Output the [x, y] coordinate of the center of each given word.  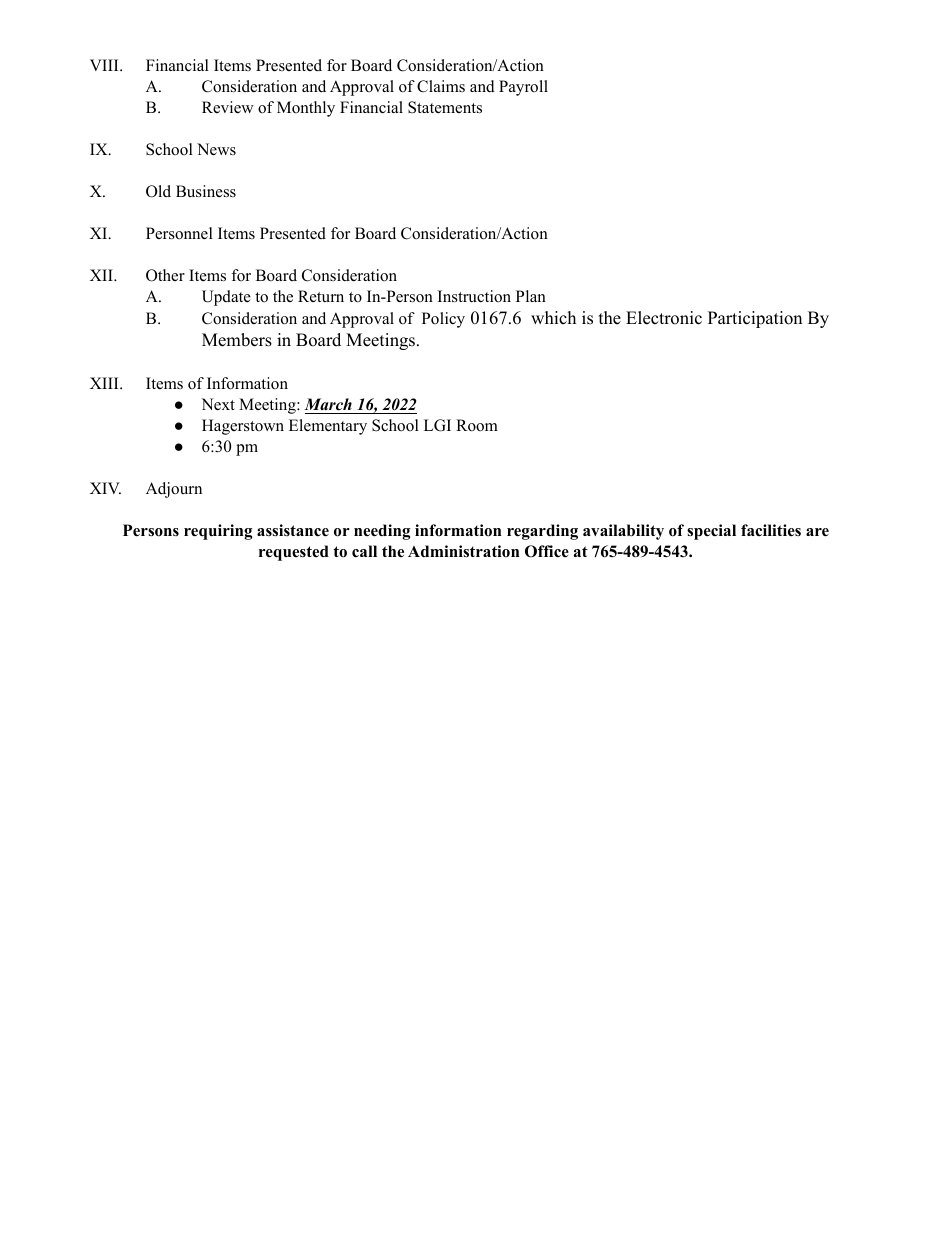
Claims [441, 86]
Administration [463, 551]
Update [226, 298]
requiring [218, 532]
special [711, 532]
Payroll [523, 88]
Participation [755, 319]
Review [228, 107]
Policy [443, 320]
